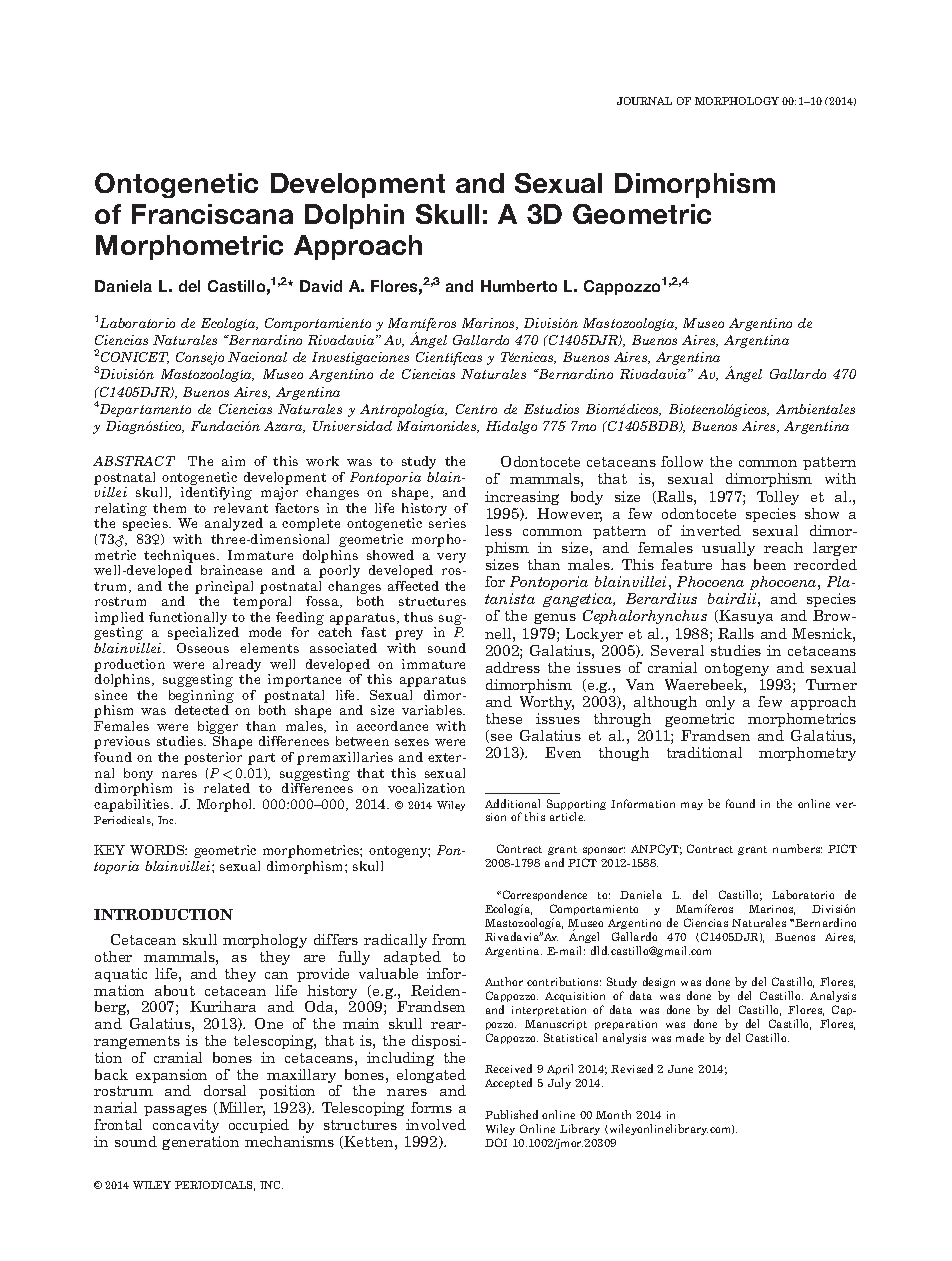 This page has width=952, height=1261. Describe the element at coordinates (644, 101) in the page. I see `JOURNAL` at that location.
